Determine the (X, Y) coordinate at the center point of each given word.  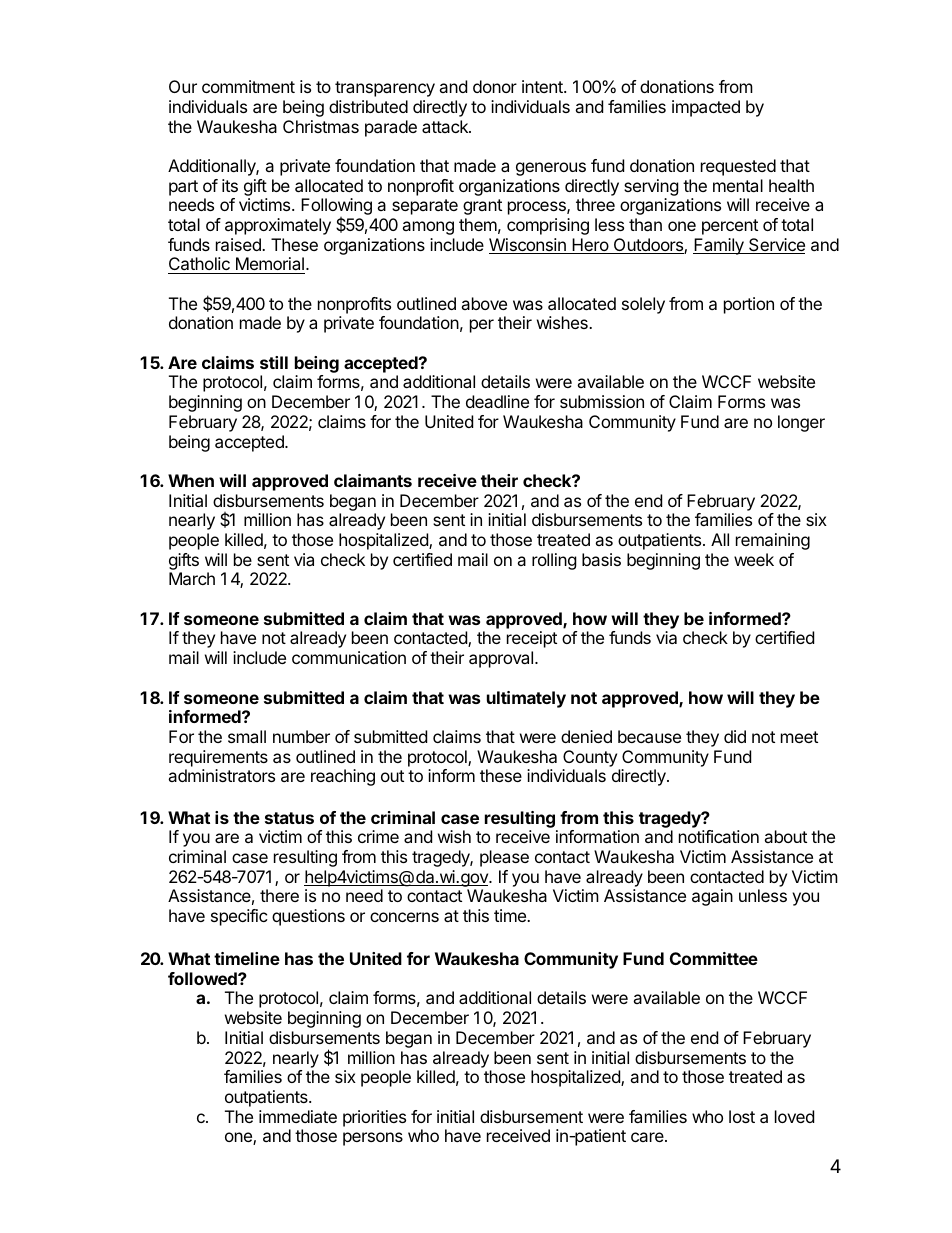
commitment (248, 86)
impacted (706, 108)
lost (742, 1116)
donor (495, 86)
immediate (298, 1116)
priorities (374, 1118)
